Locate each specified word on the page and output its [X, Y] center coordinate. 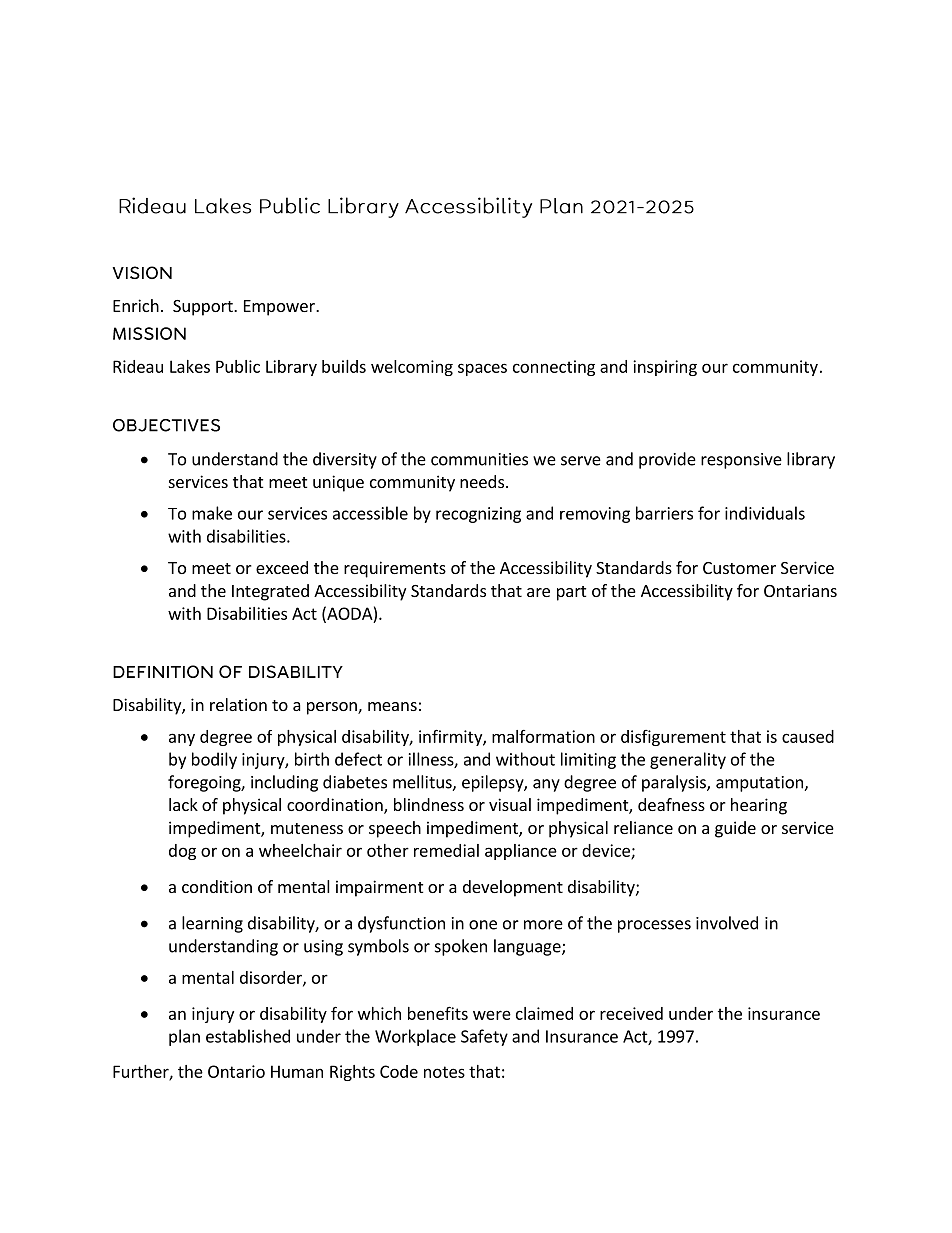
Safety [484, 1037]
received [631, 1013]
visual [510, 804]
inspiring [665, 368]
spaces [482, 369]
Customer [739, 568]
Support [204, 308]
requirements [395, 569]
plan [184, 1037]
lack [183, 804]
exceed [282, 567]
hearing [759, 806]
